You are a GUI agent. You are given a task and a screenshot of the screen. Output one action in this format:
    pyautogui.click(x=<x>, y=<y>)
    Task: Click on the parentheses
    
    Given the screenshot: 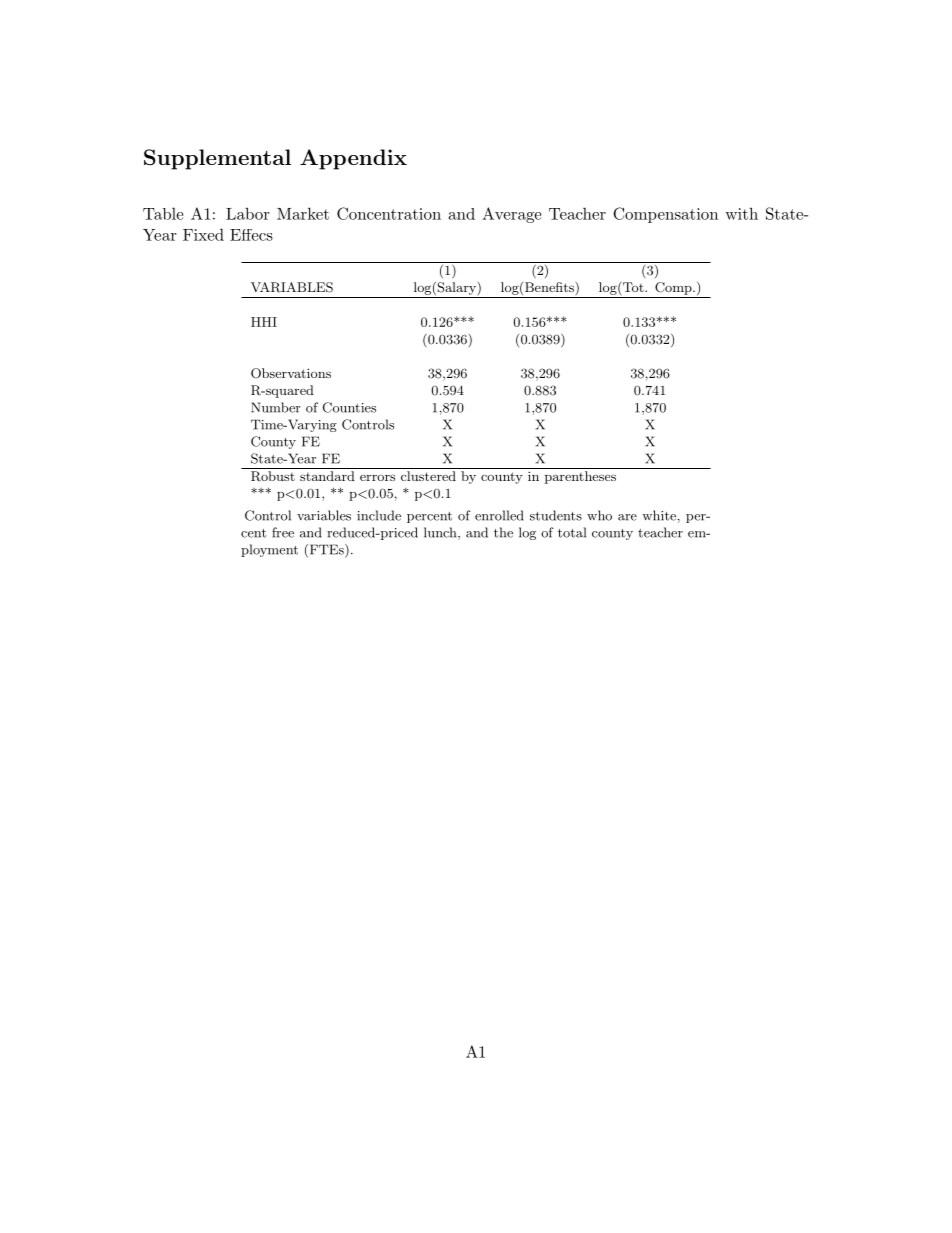 What is the action you would take?
    pyautogui.click(x=580, y=477)
